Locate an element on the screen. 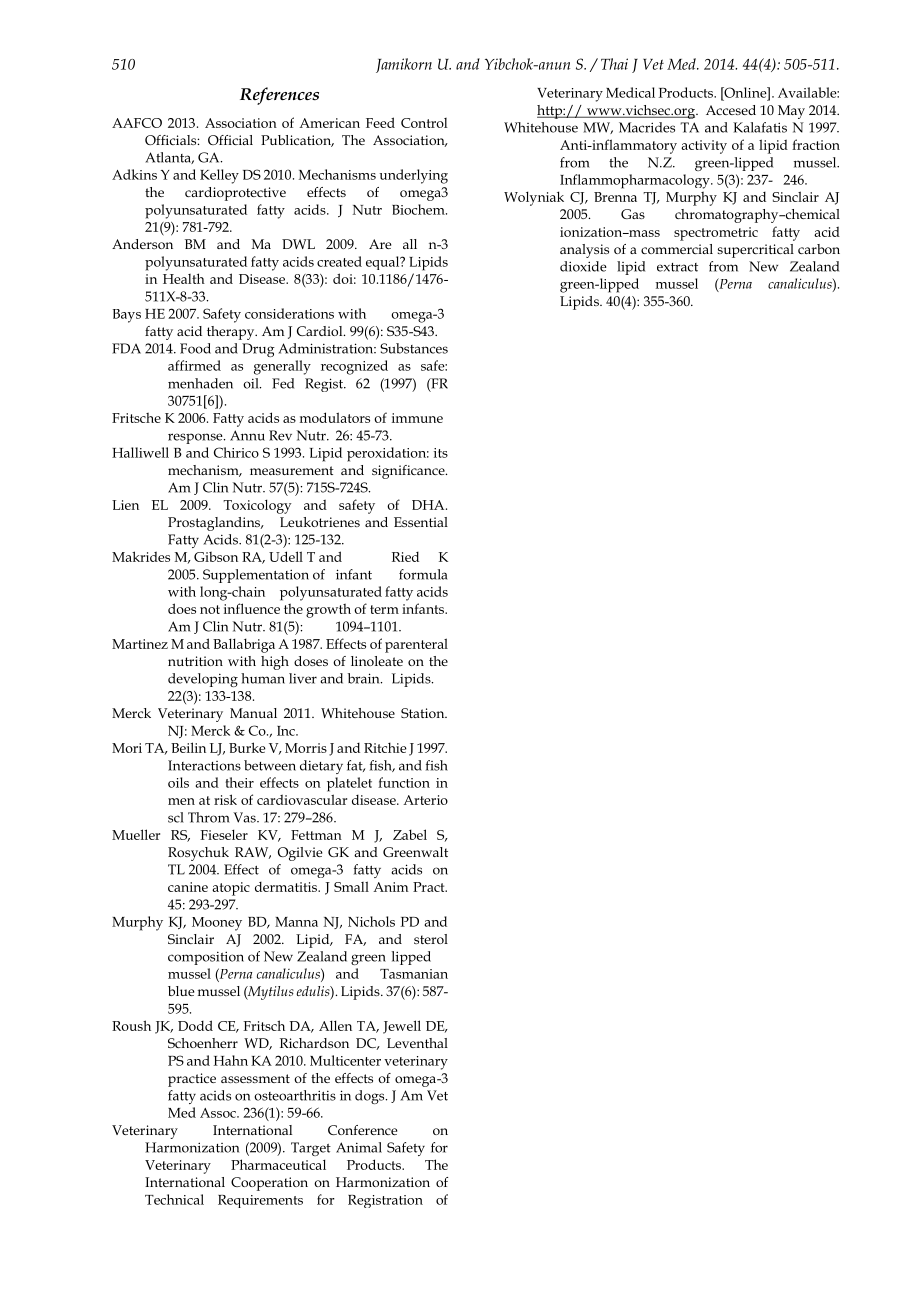 This screenshot has height=1308, width=924. response is located at coordinates (196, 438).
